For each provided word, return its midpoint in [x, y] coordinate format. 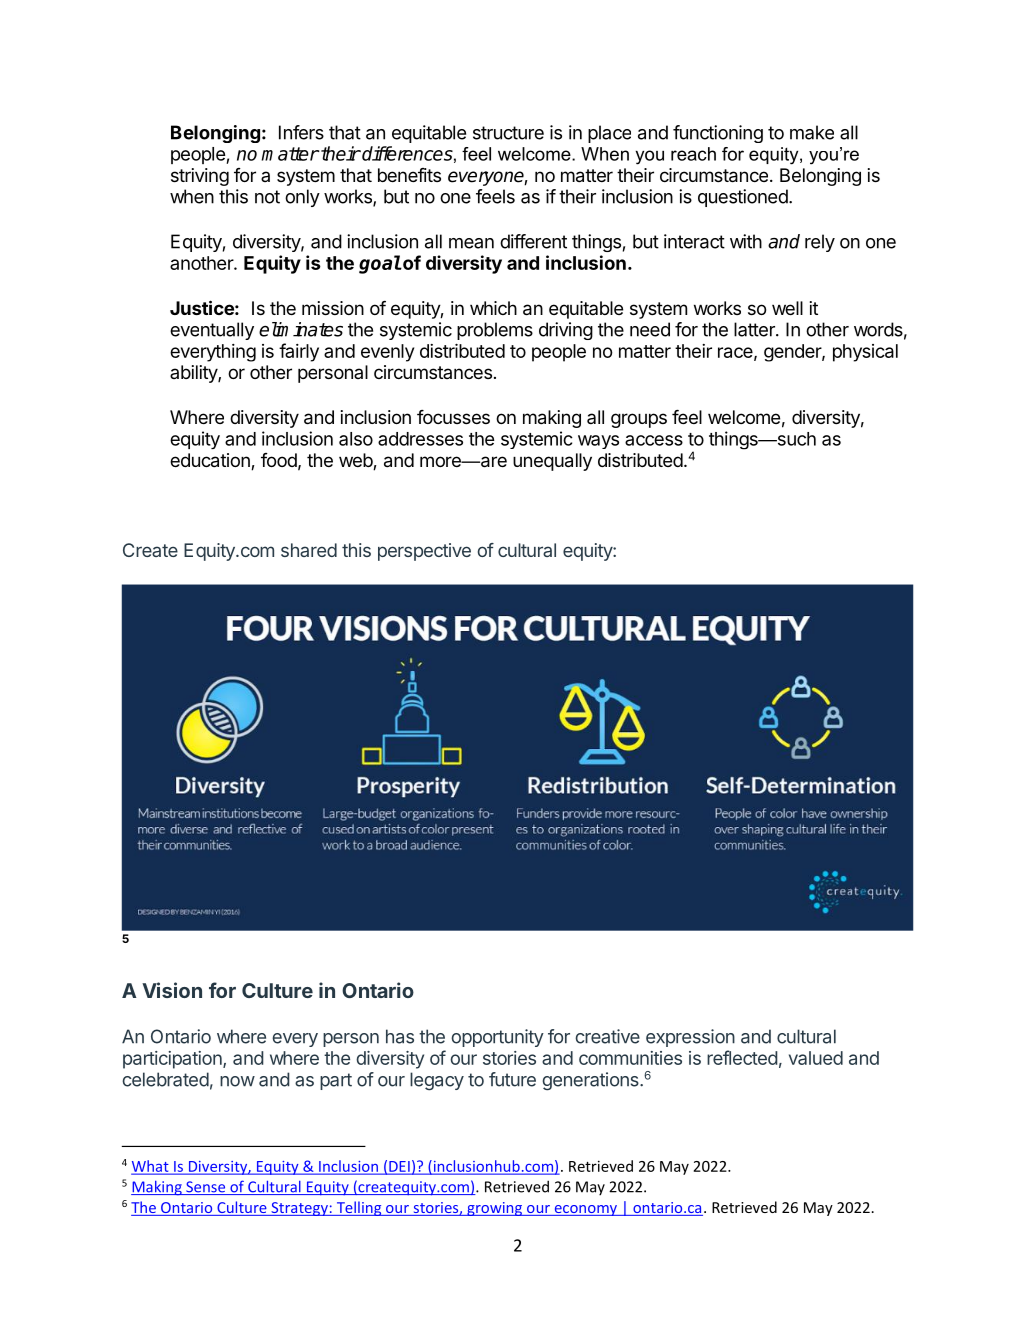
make [812, 132]
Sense [206, 1188]
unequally [552, 462]
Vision [172, 990]
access [654, 440]
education [211, 461]
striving [200, 177]
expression [690, 1038]
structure [508, 133]
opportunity [497, 1038]
